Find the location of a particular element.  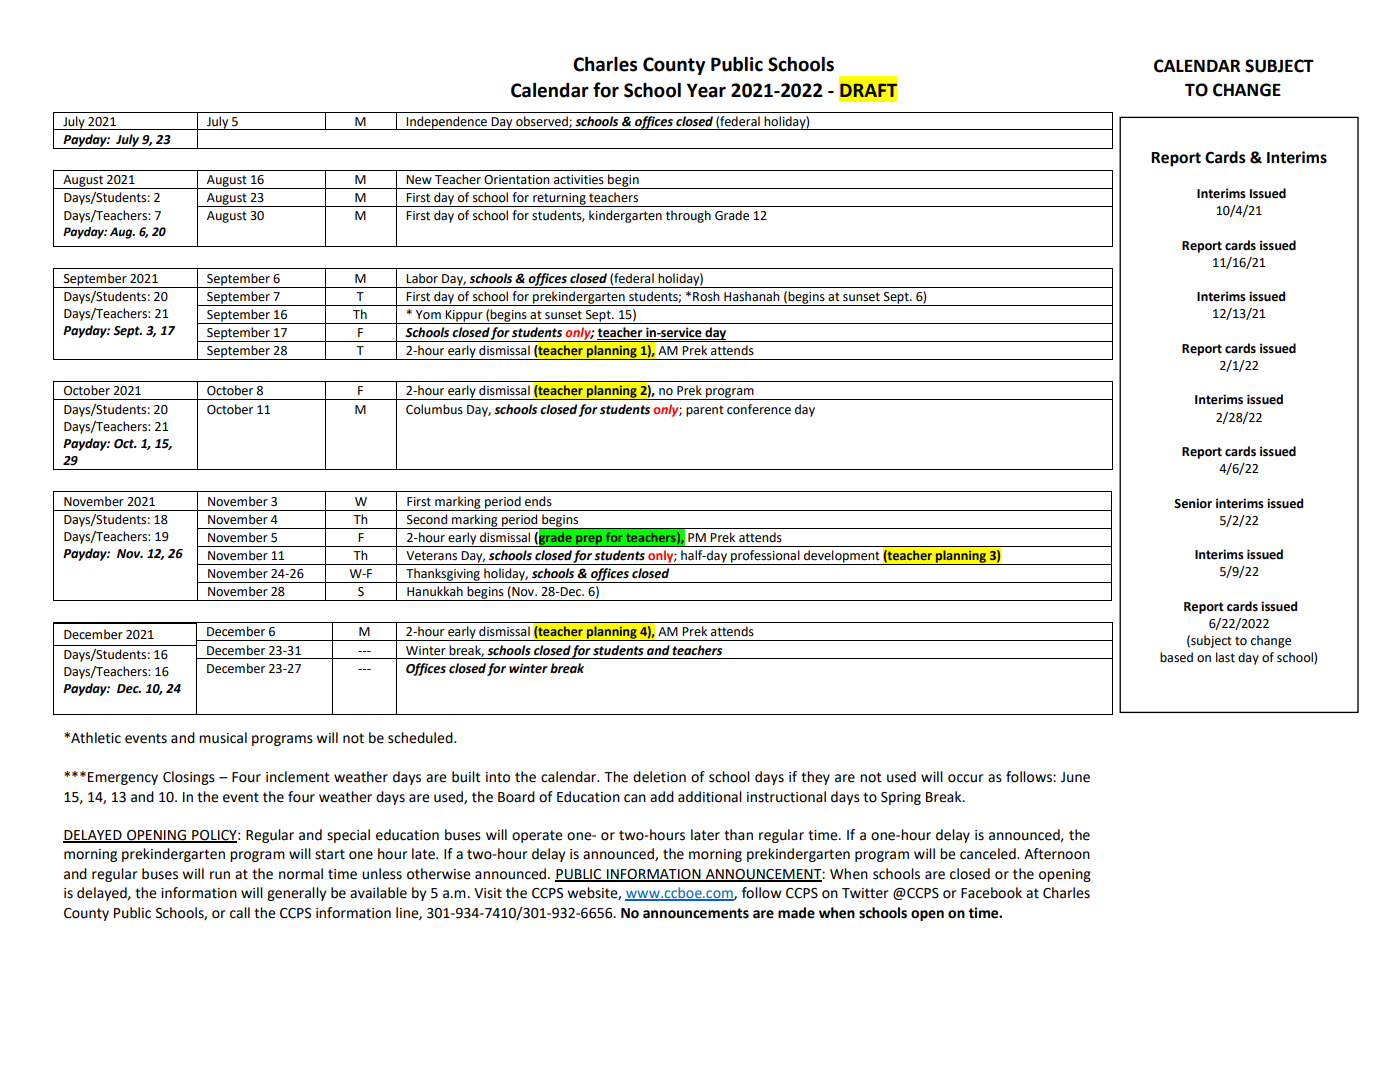

made is located at coordinates (796, 913).
